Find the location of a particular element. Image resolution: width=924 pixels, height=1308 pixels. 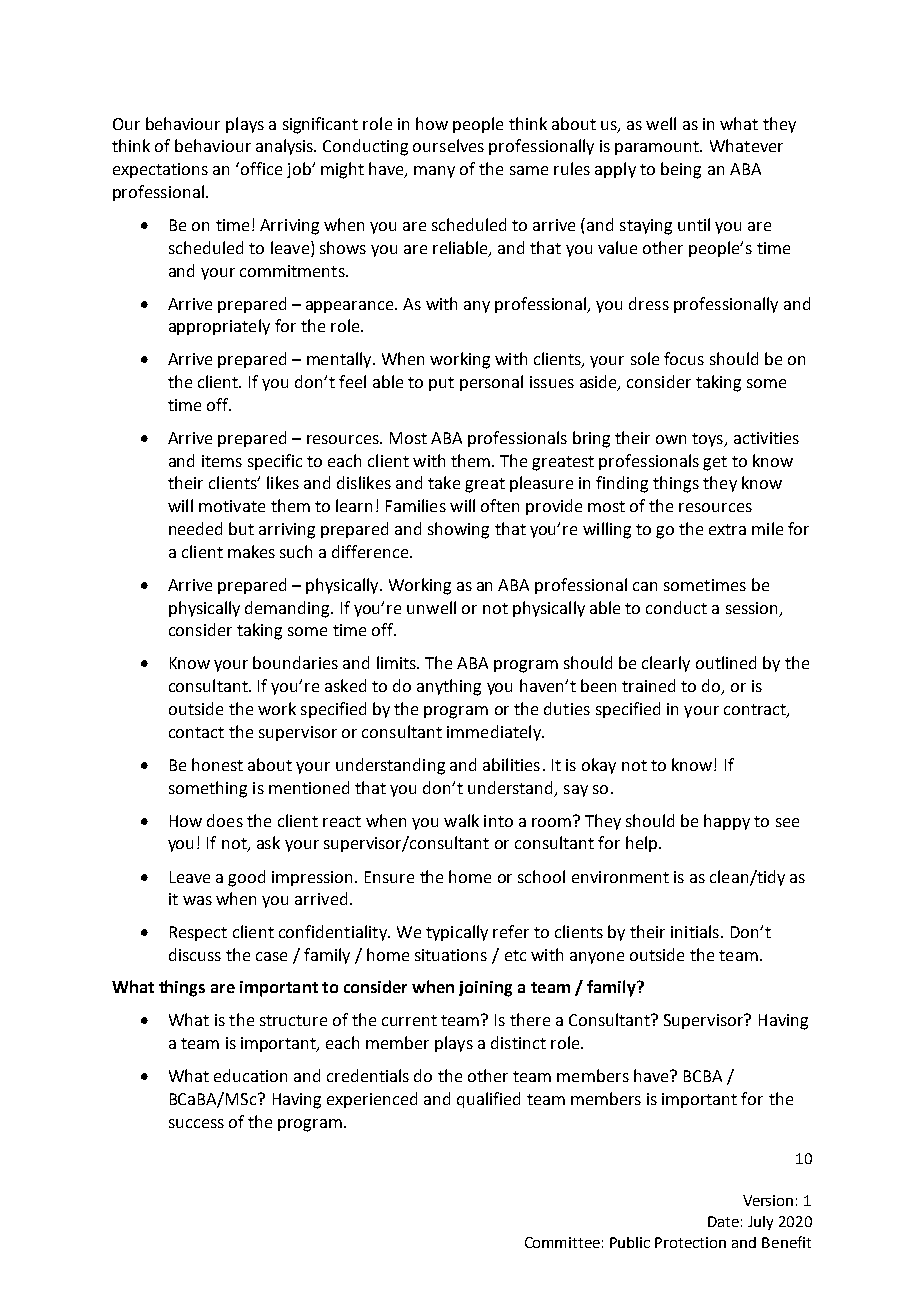

qualified is located at coordinates (488, 1100).
